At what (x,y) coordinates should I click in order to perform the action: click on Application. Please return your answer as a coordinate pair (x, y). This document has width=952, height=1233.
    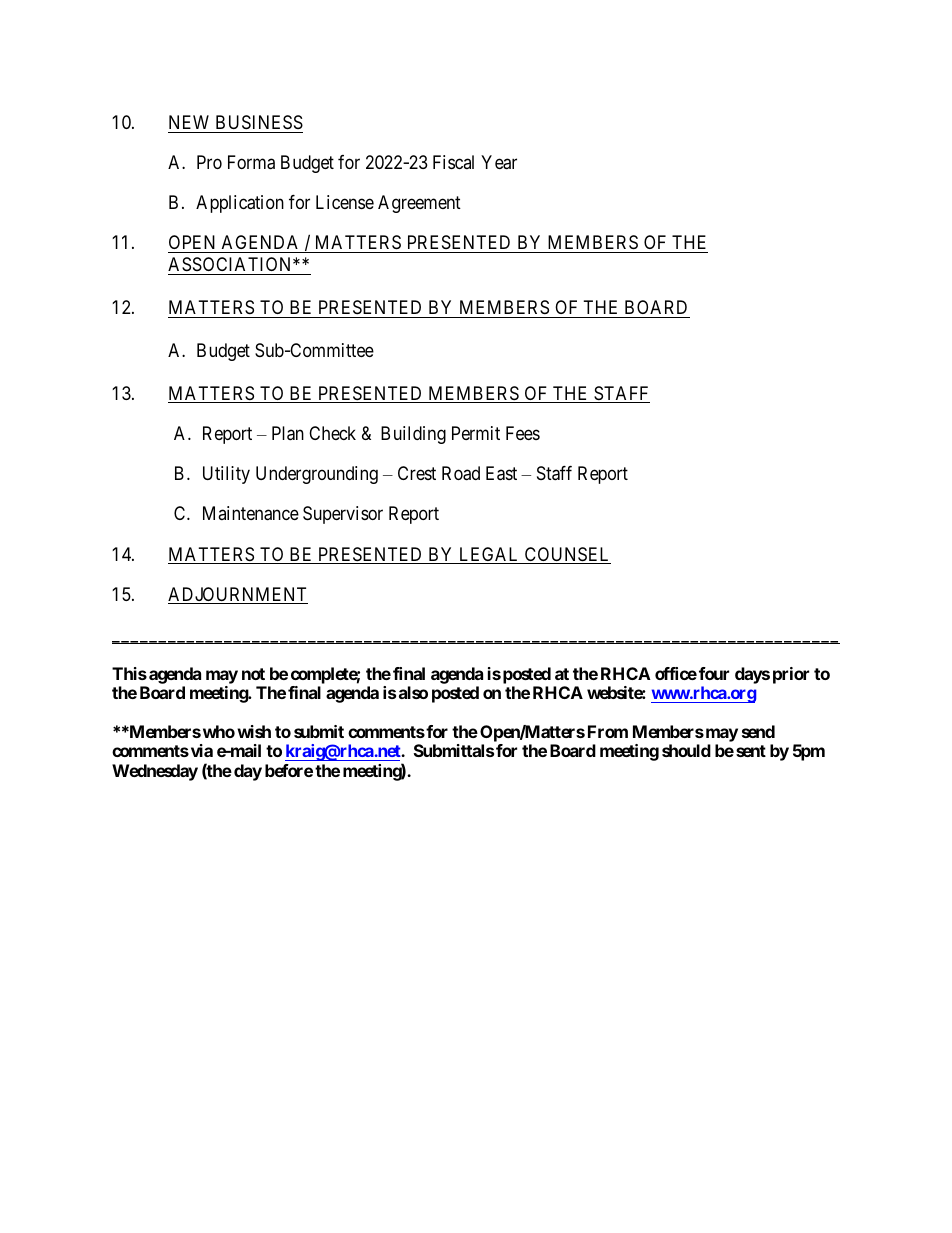
    Looking at the image, I should click on (240, 204).
